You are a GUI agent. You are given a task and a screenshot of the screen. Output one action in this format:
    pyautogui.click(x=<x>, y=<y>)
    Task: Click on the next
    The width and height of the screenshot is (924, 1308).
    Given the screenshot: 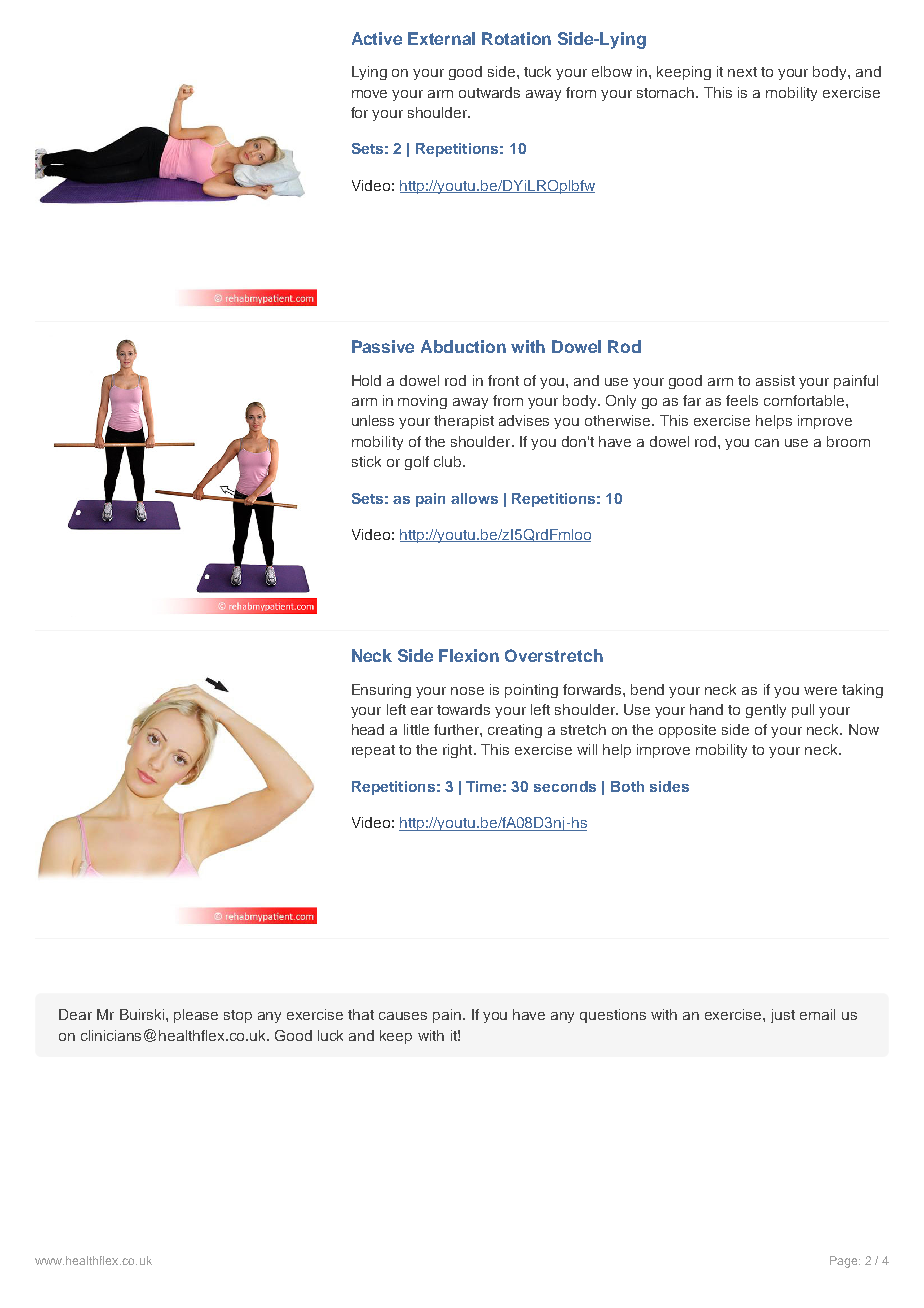 What is the action you would take?
    pyautogui.click(x=742, y=72)
